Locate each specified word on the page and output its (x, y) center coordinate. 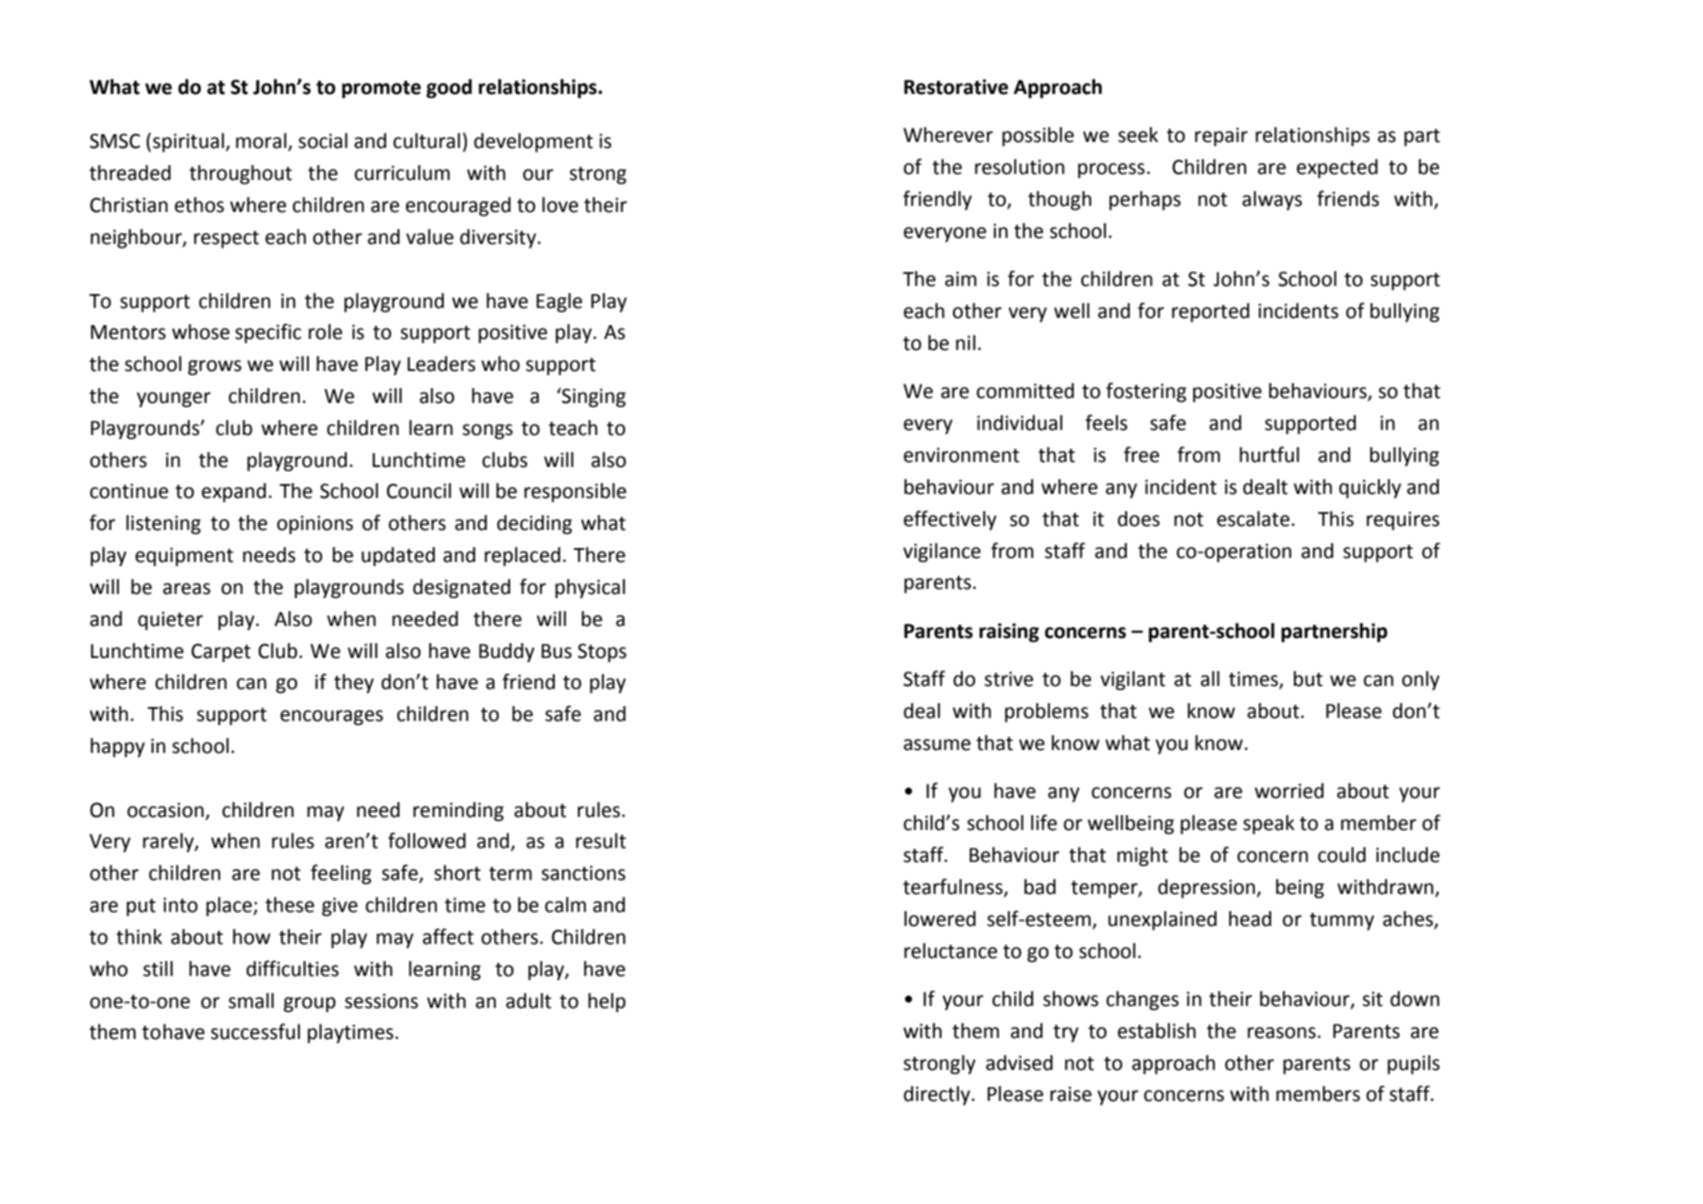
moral (262, 142)
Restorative (956, 87)
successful (255, 1031)
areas (187, 589)
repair (1221, 136)
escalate (1253, 519)
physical (590, 588)
